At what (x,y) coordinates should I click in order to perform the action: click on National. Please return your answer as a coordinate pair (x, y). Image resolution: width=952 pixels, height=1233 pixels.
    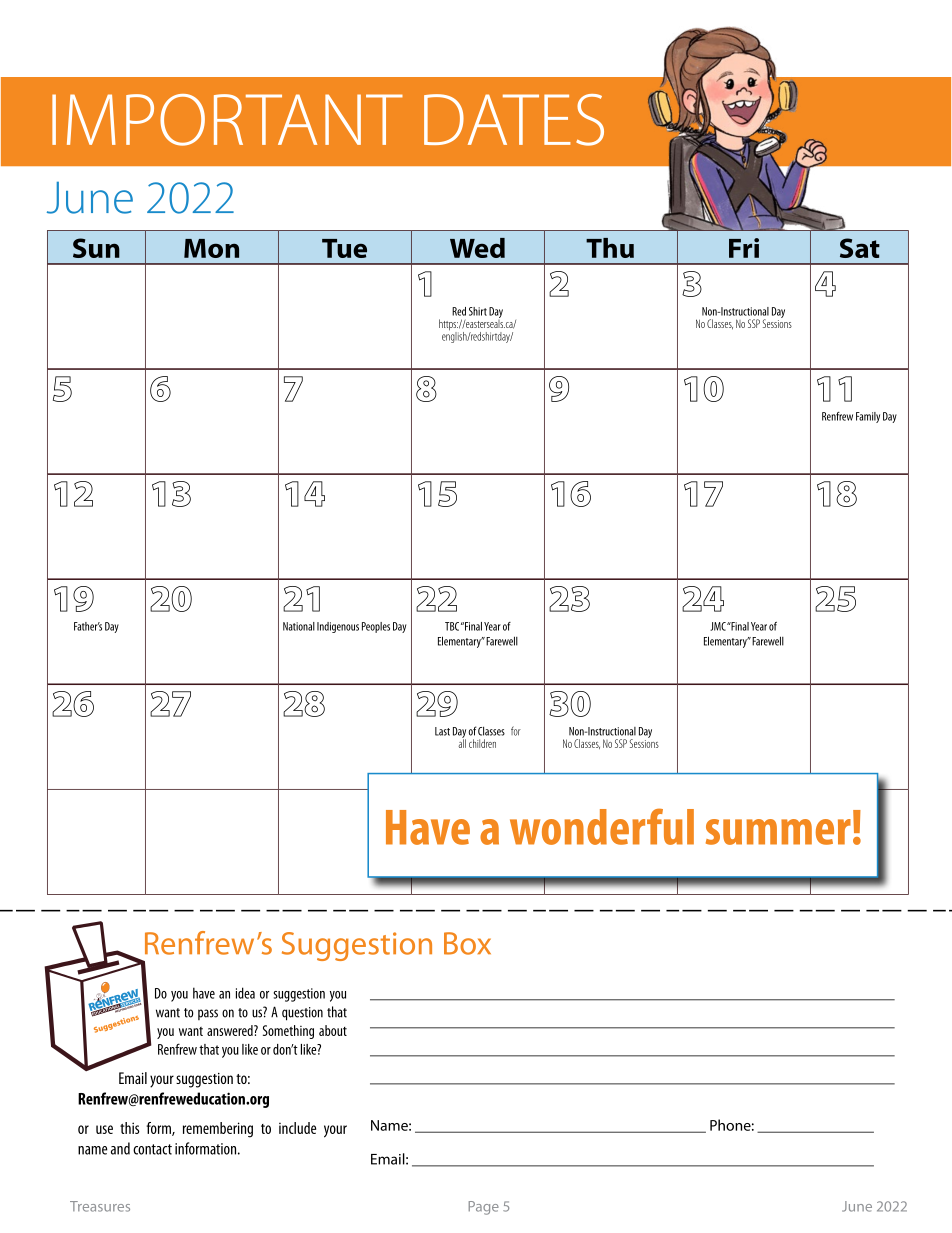
    Looking at the image, I should click on (299, 626).
